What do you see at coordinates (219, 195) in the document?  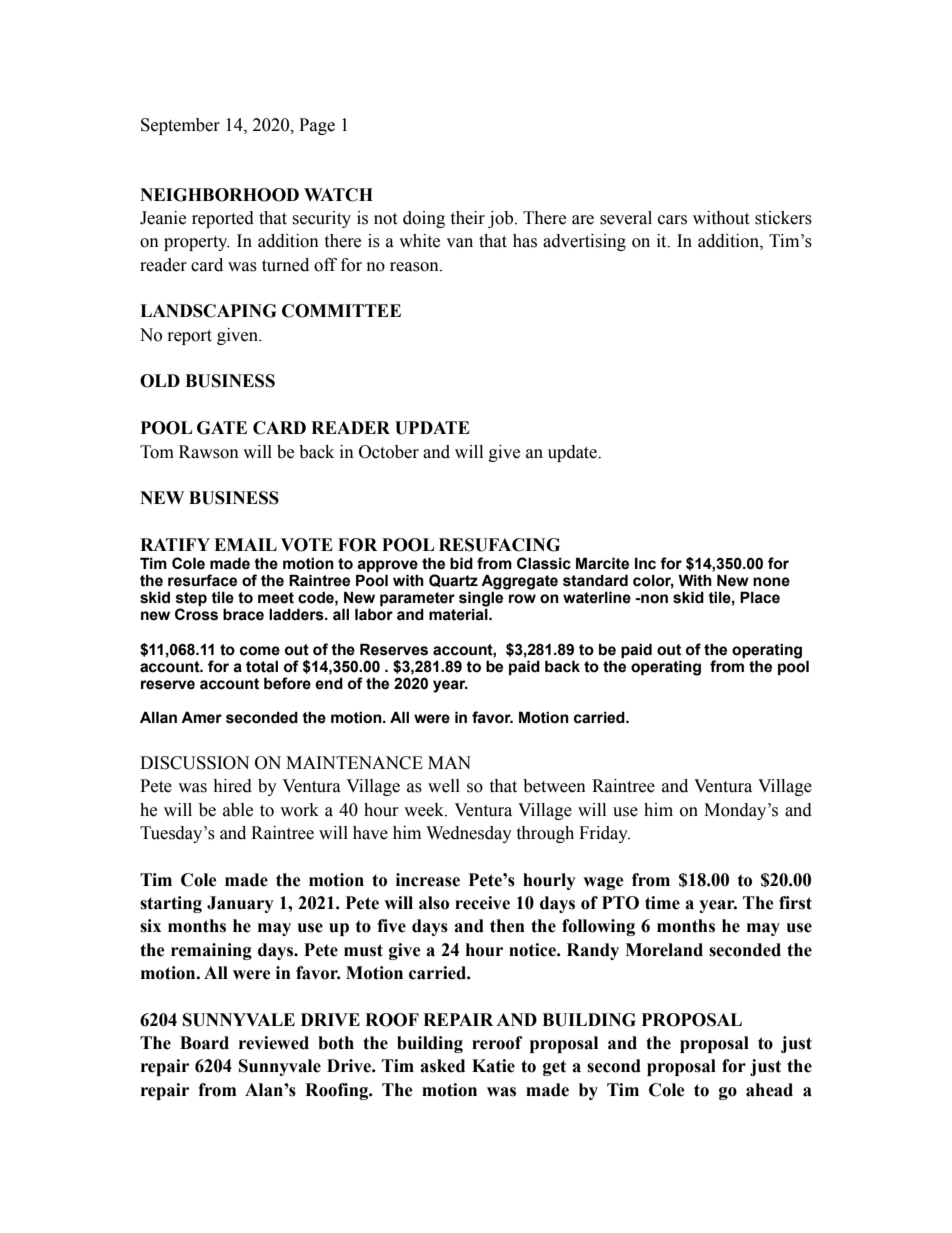 I see `NEIGHBORHOOD` at bounding box center [219, 195].
